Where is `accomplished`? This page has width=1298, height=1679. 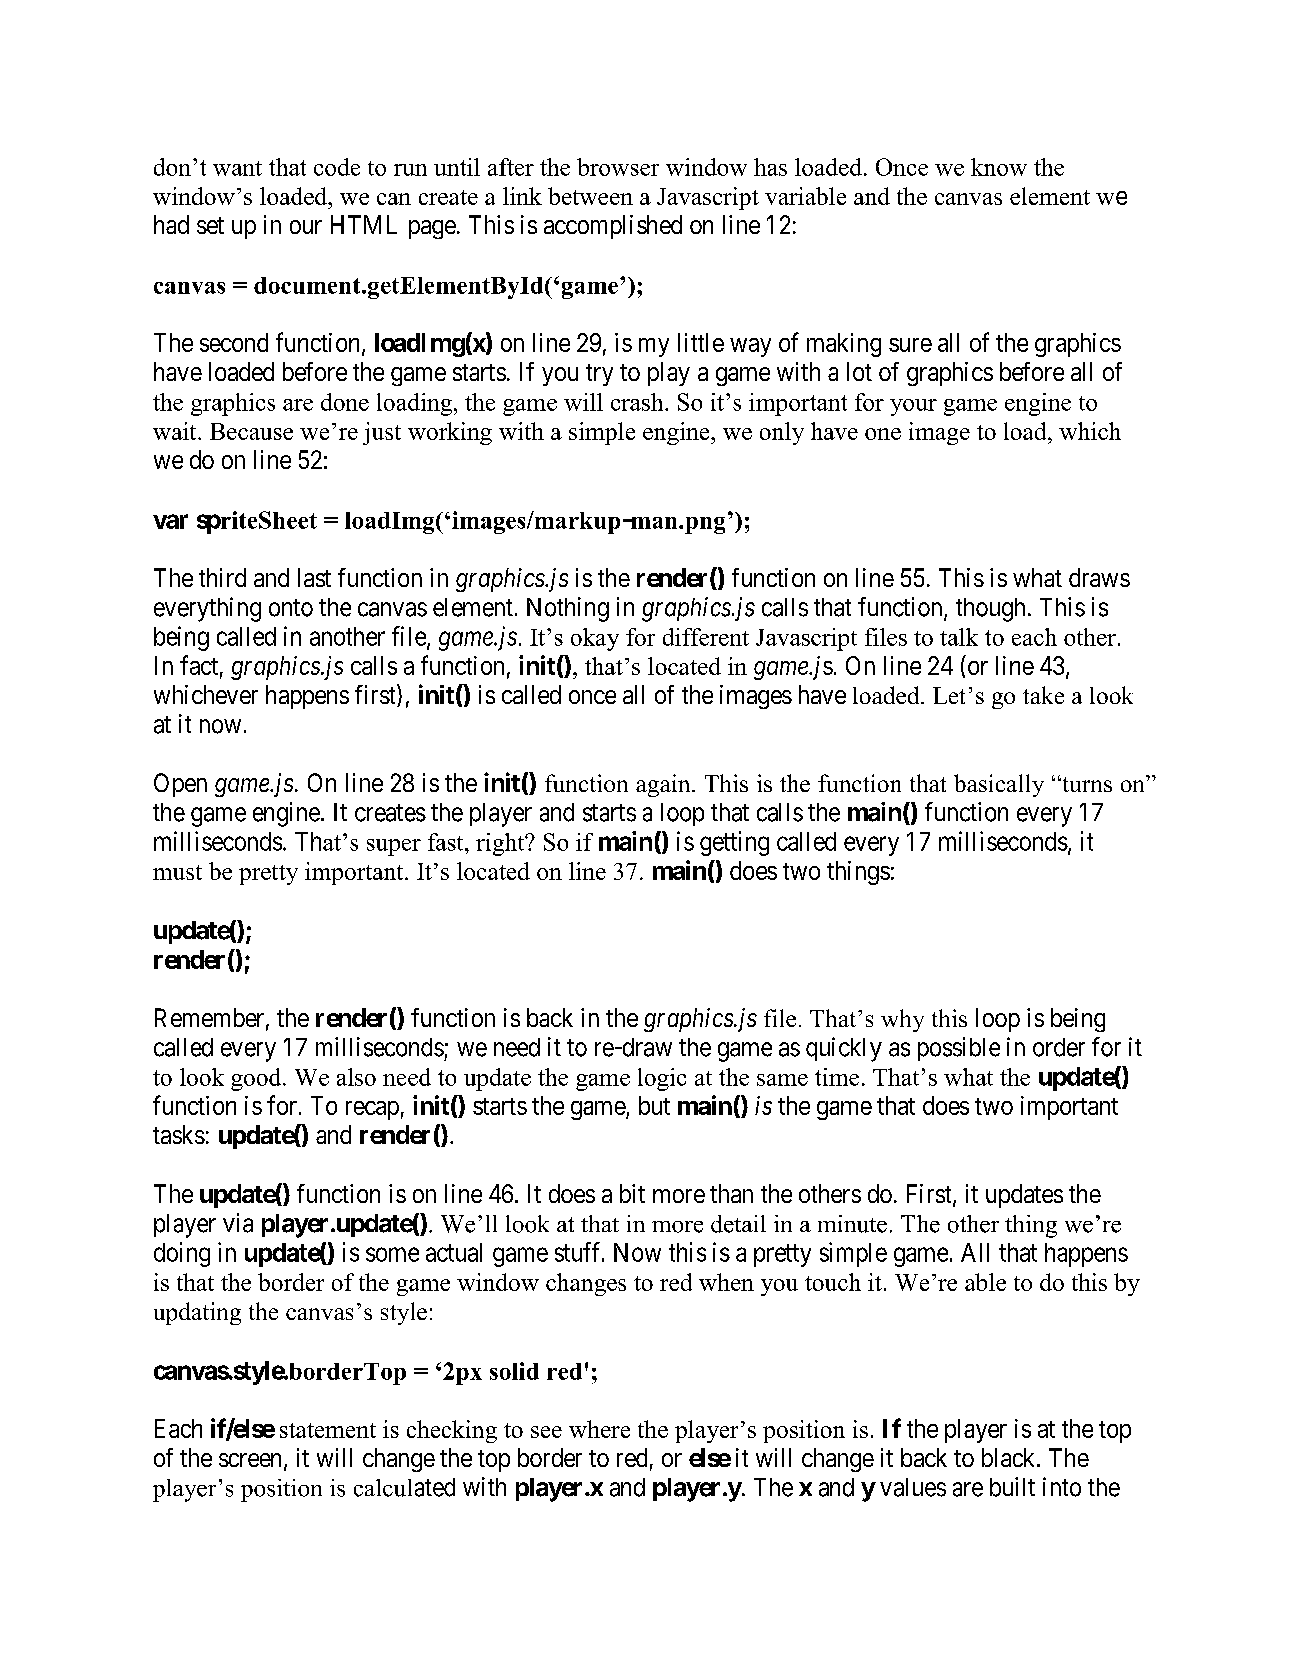
accomplished is located at coordinates (613, 227).
